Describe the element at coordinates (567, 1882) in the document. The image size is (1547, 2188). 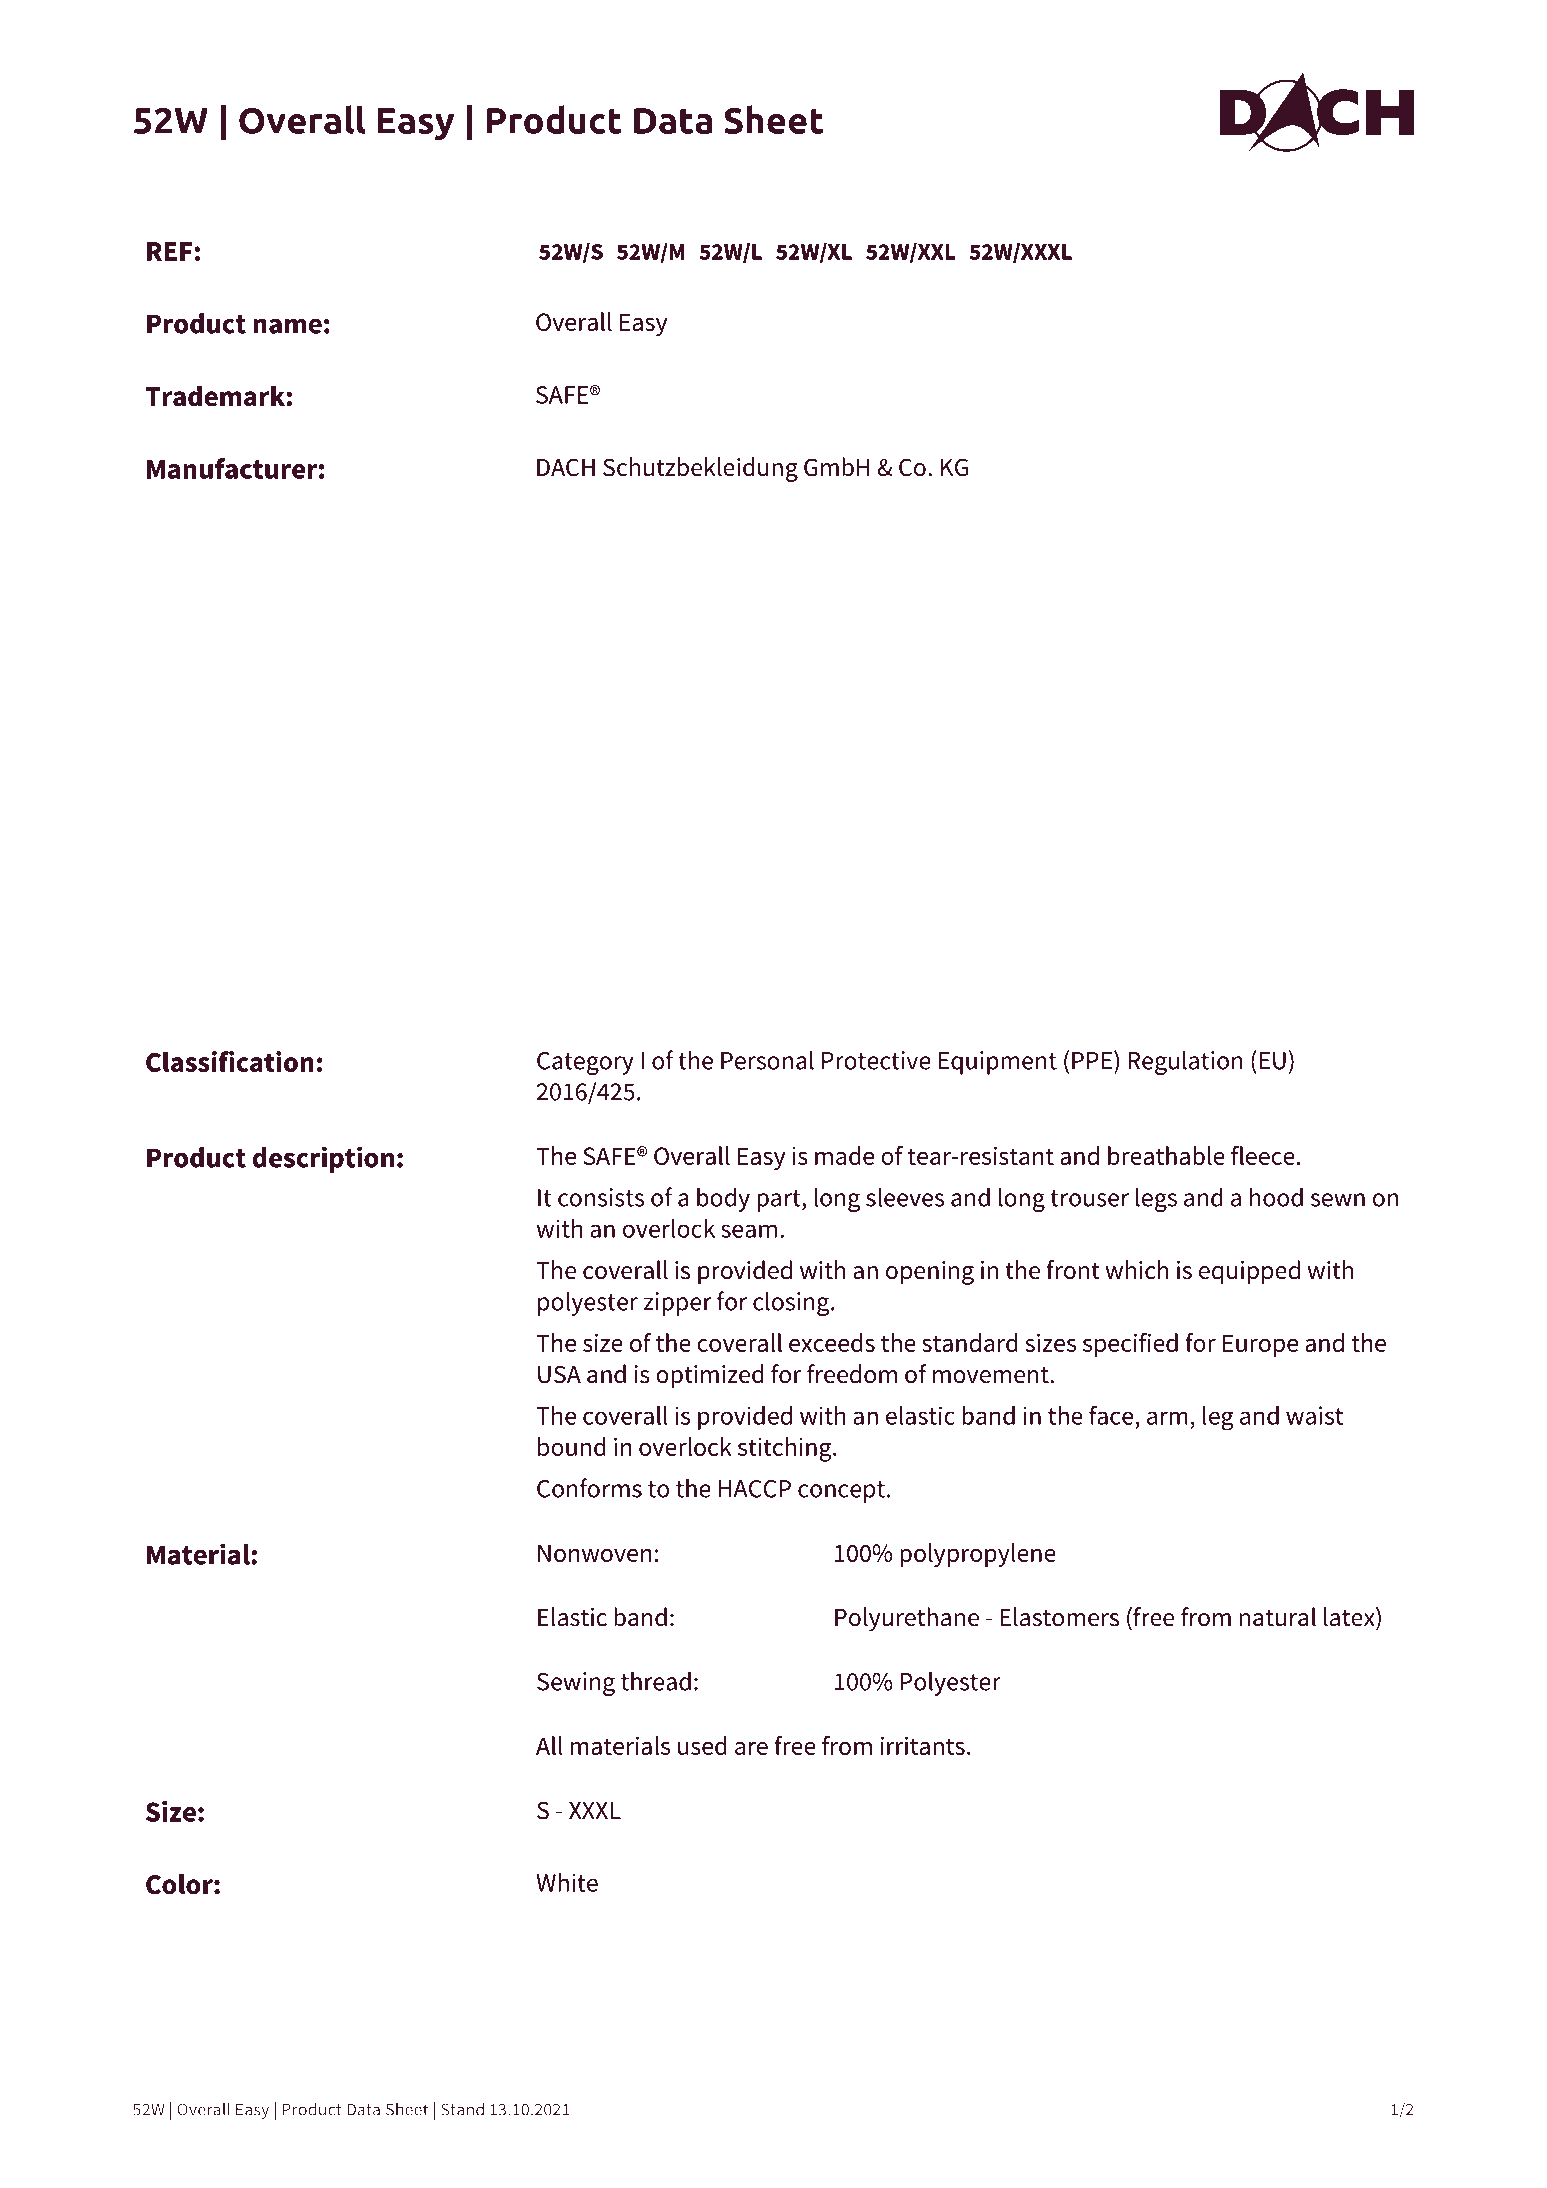
I see `White` at that location.
